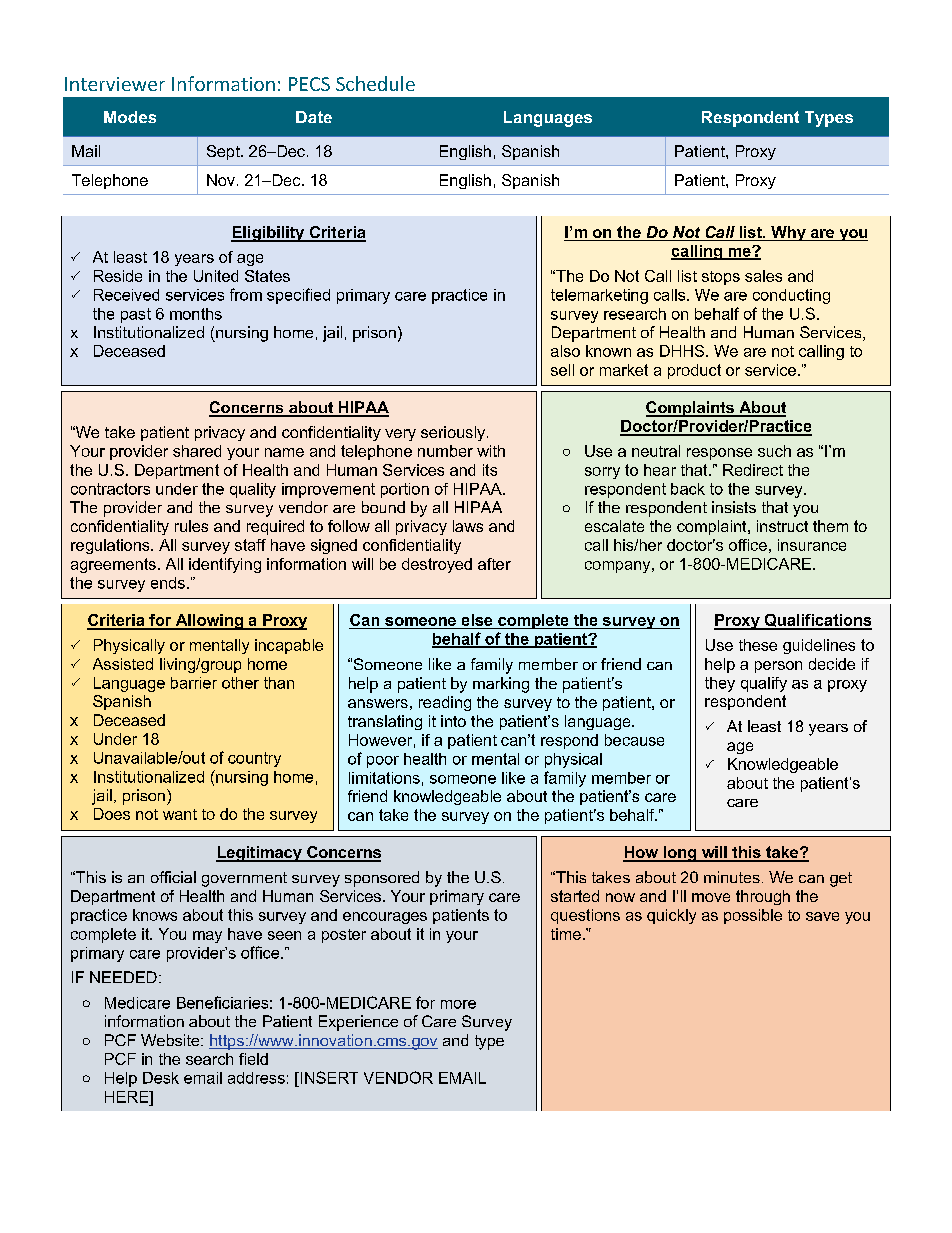  I want to click on qualify, so click(764, 684).
